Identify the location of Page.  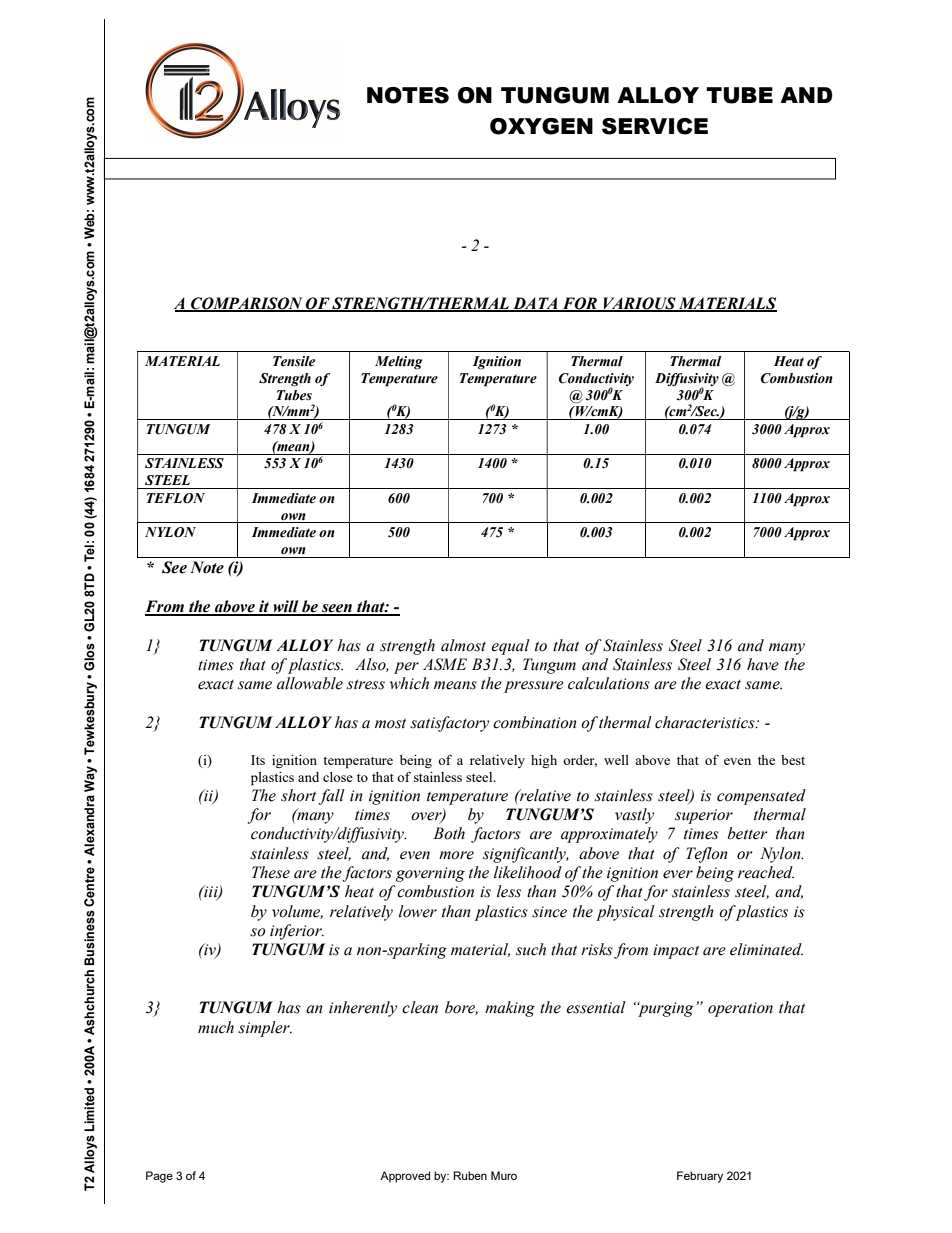
(159, 1177).
